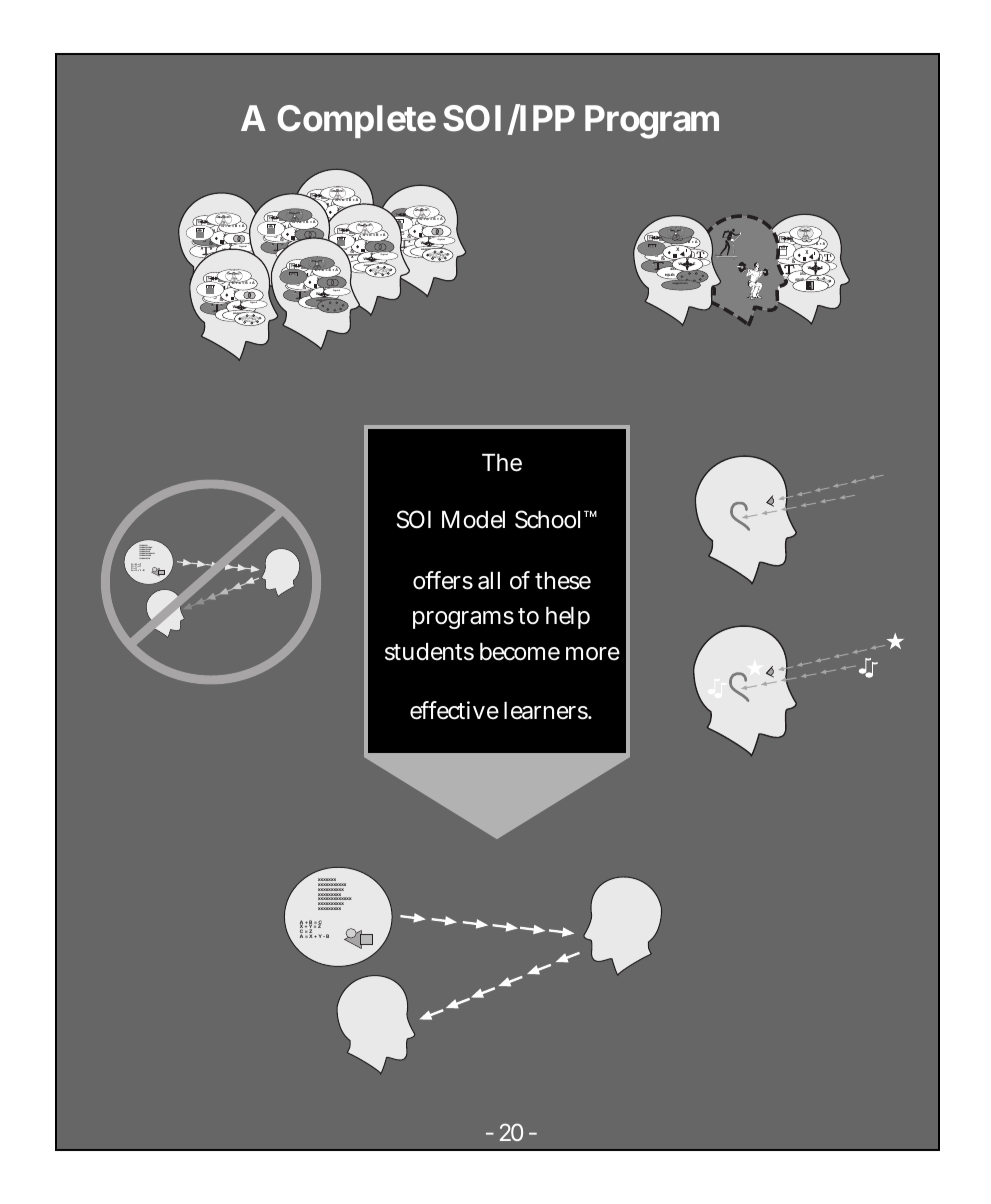 The image size is (991, 1204). I want to click on become, so click(520, 652).
